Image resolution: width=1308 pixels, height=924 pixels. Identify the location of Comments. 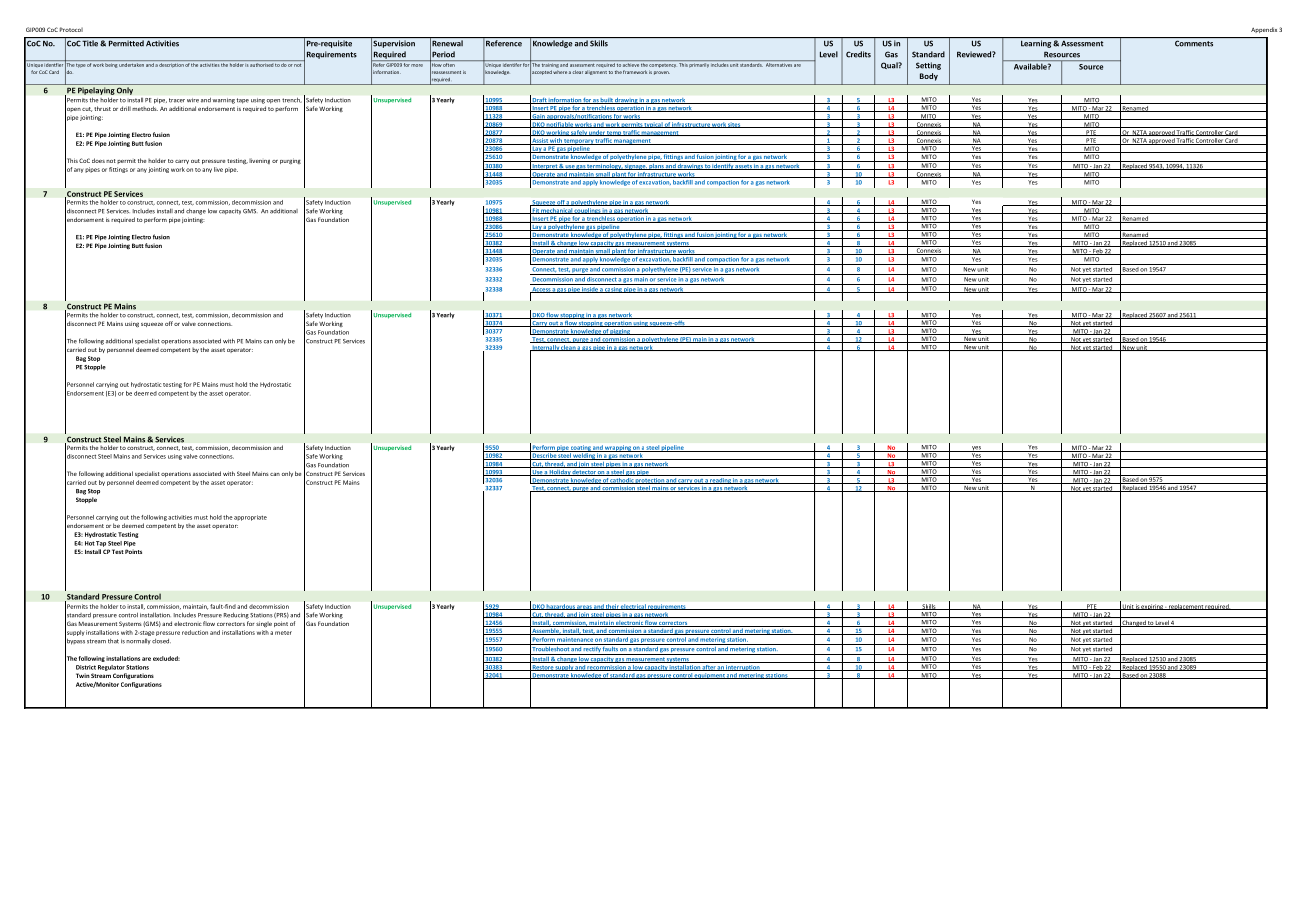
(1194, 43).
